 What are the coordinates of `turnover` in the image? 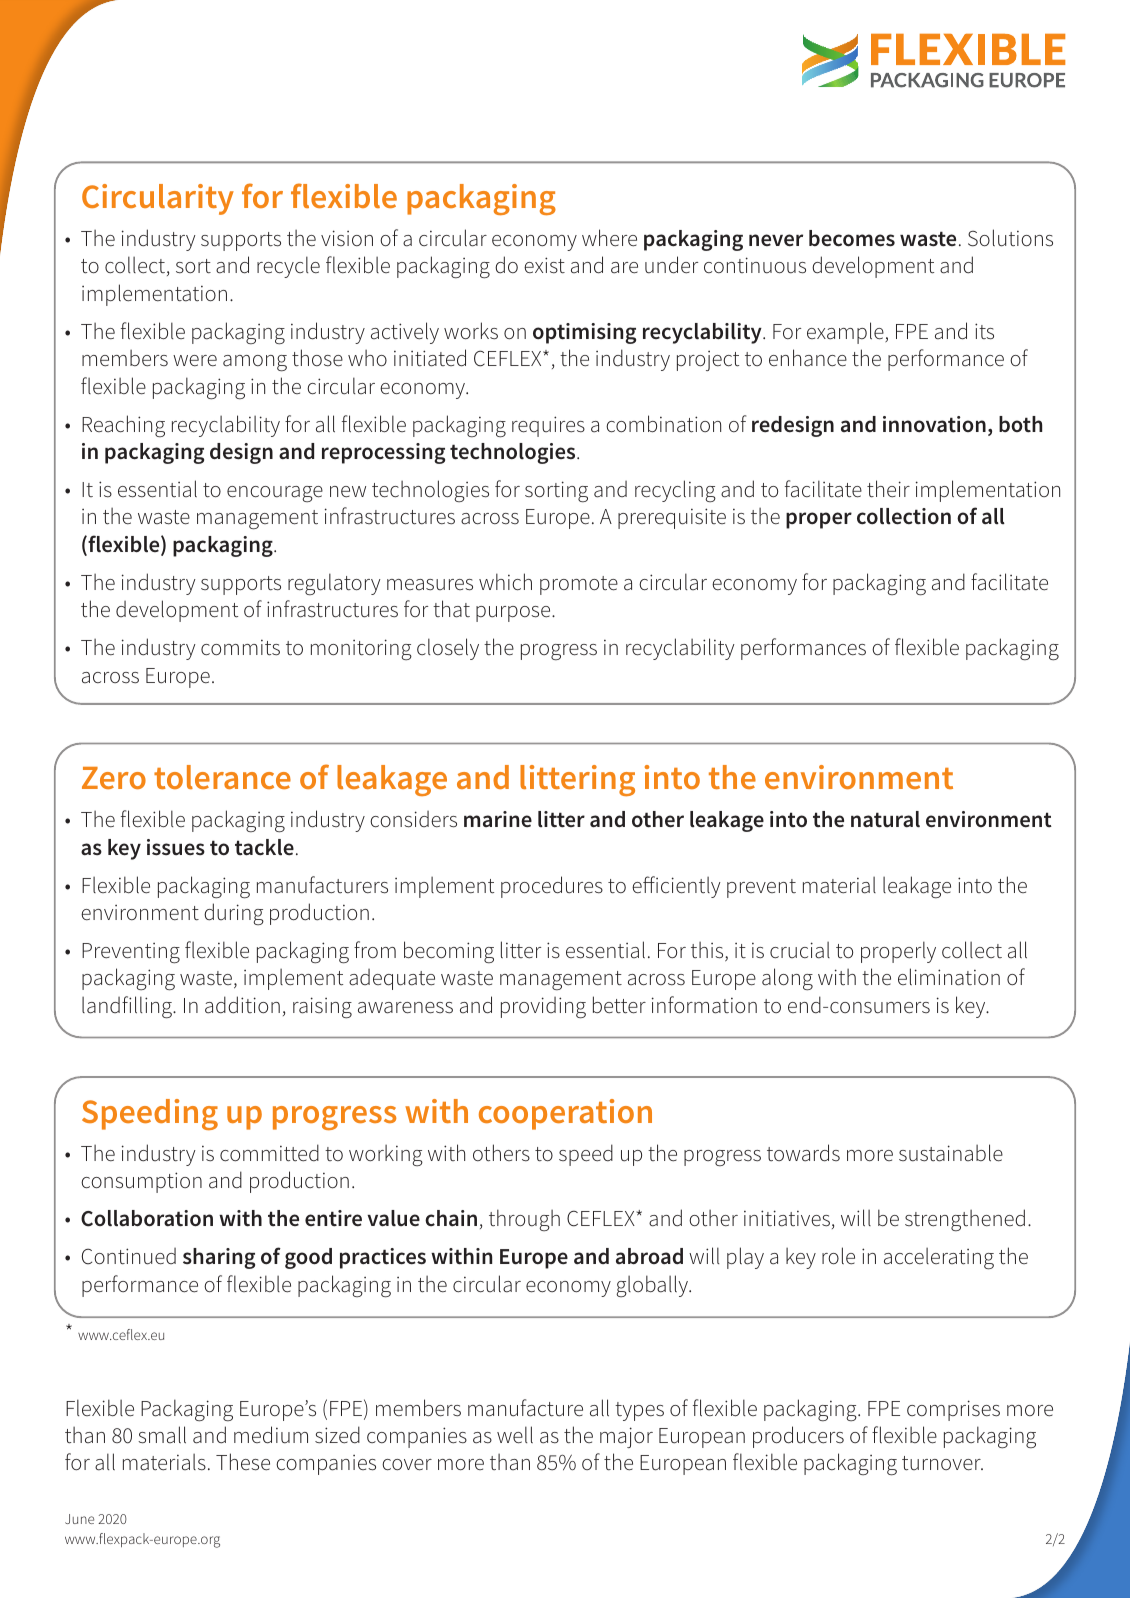 It's located at (942, 1463).
